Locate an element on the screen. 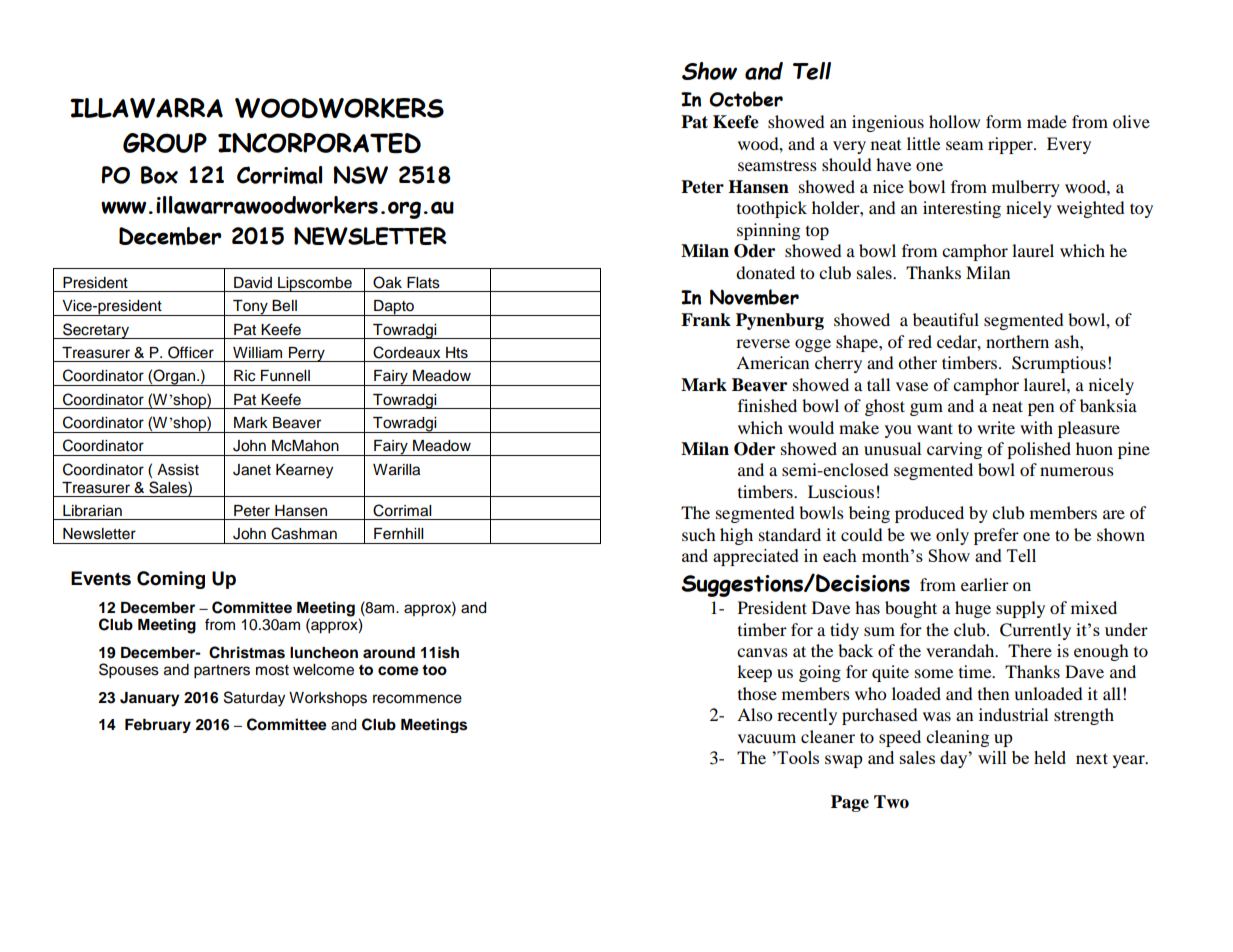 This screenshot has height=952, width=1233. finished is located at coordinates (767, 405).
